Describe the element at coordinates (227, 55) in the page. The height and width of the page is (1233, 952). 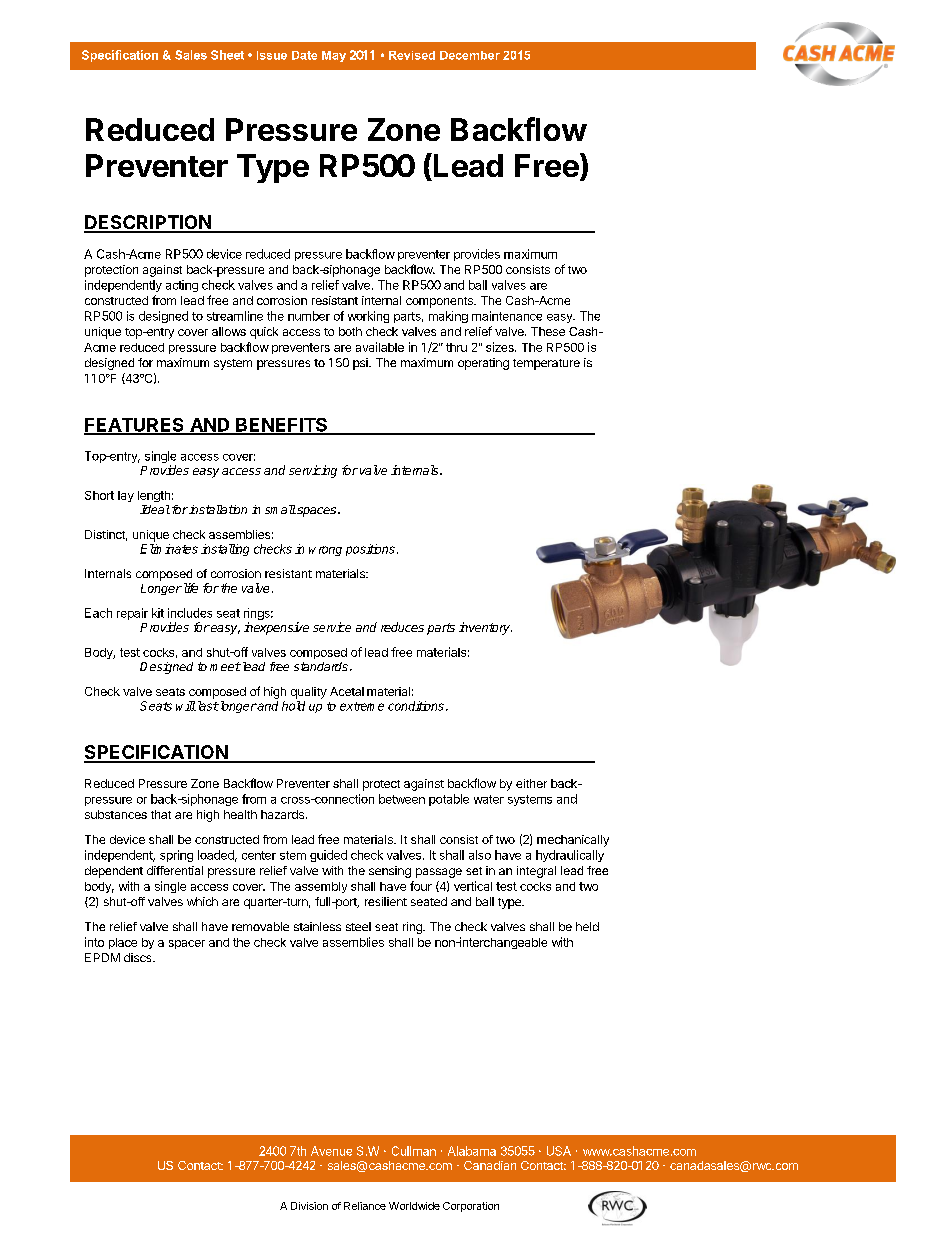
I see `Sheet` at that location.
